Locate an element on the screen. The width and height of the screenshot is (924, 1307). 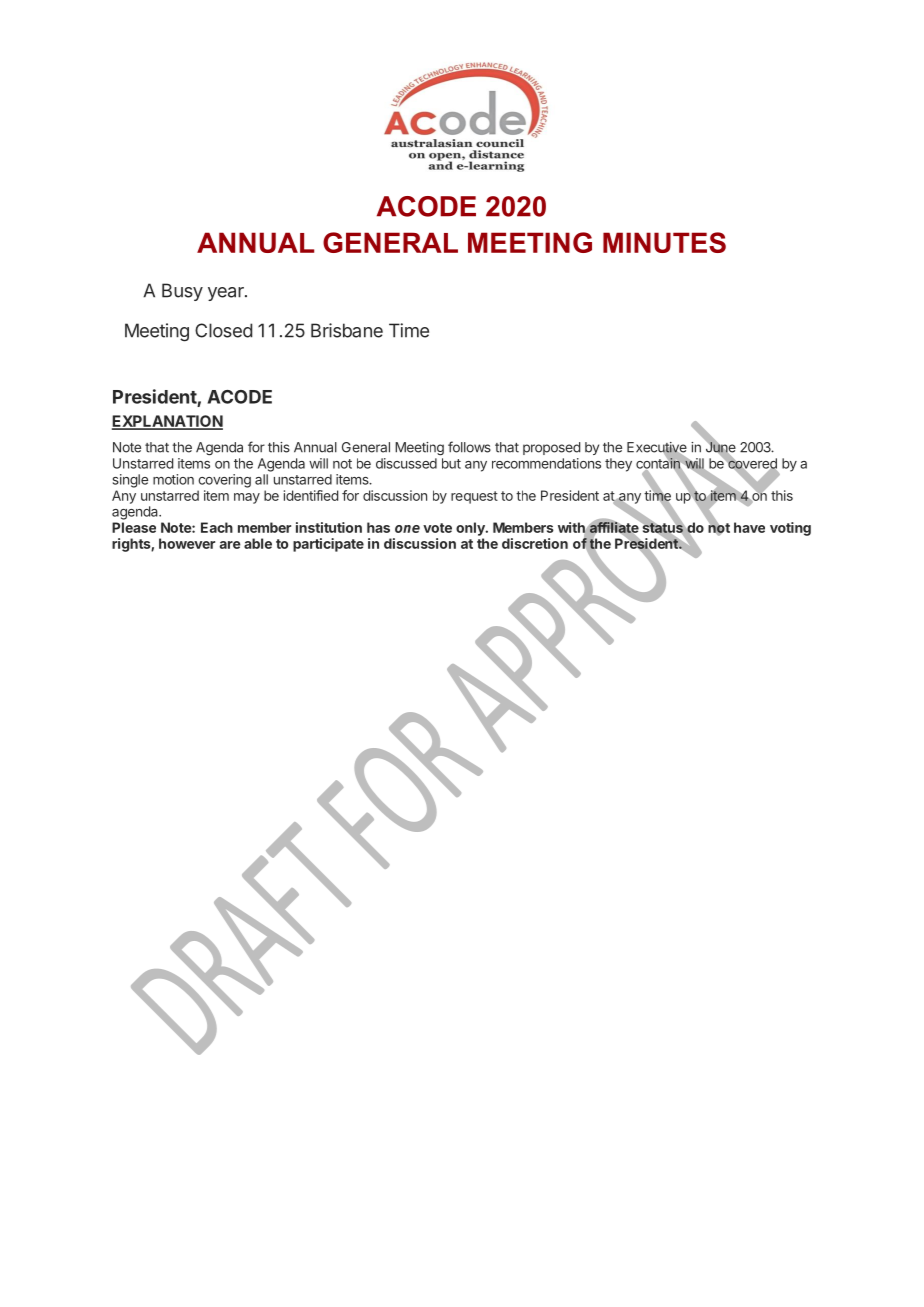
but is located at coordinates (451, 463).
